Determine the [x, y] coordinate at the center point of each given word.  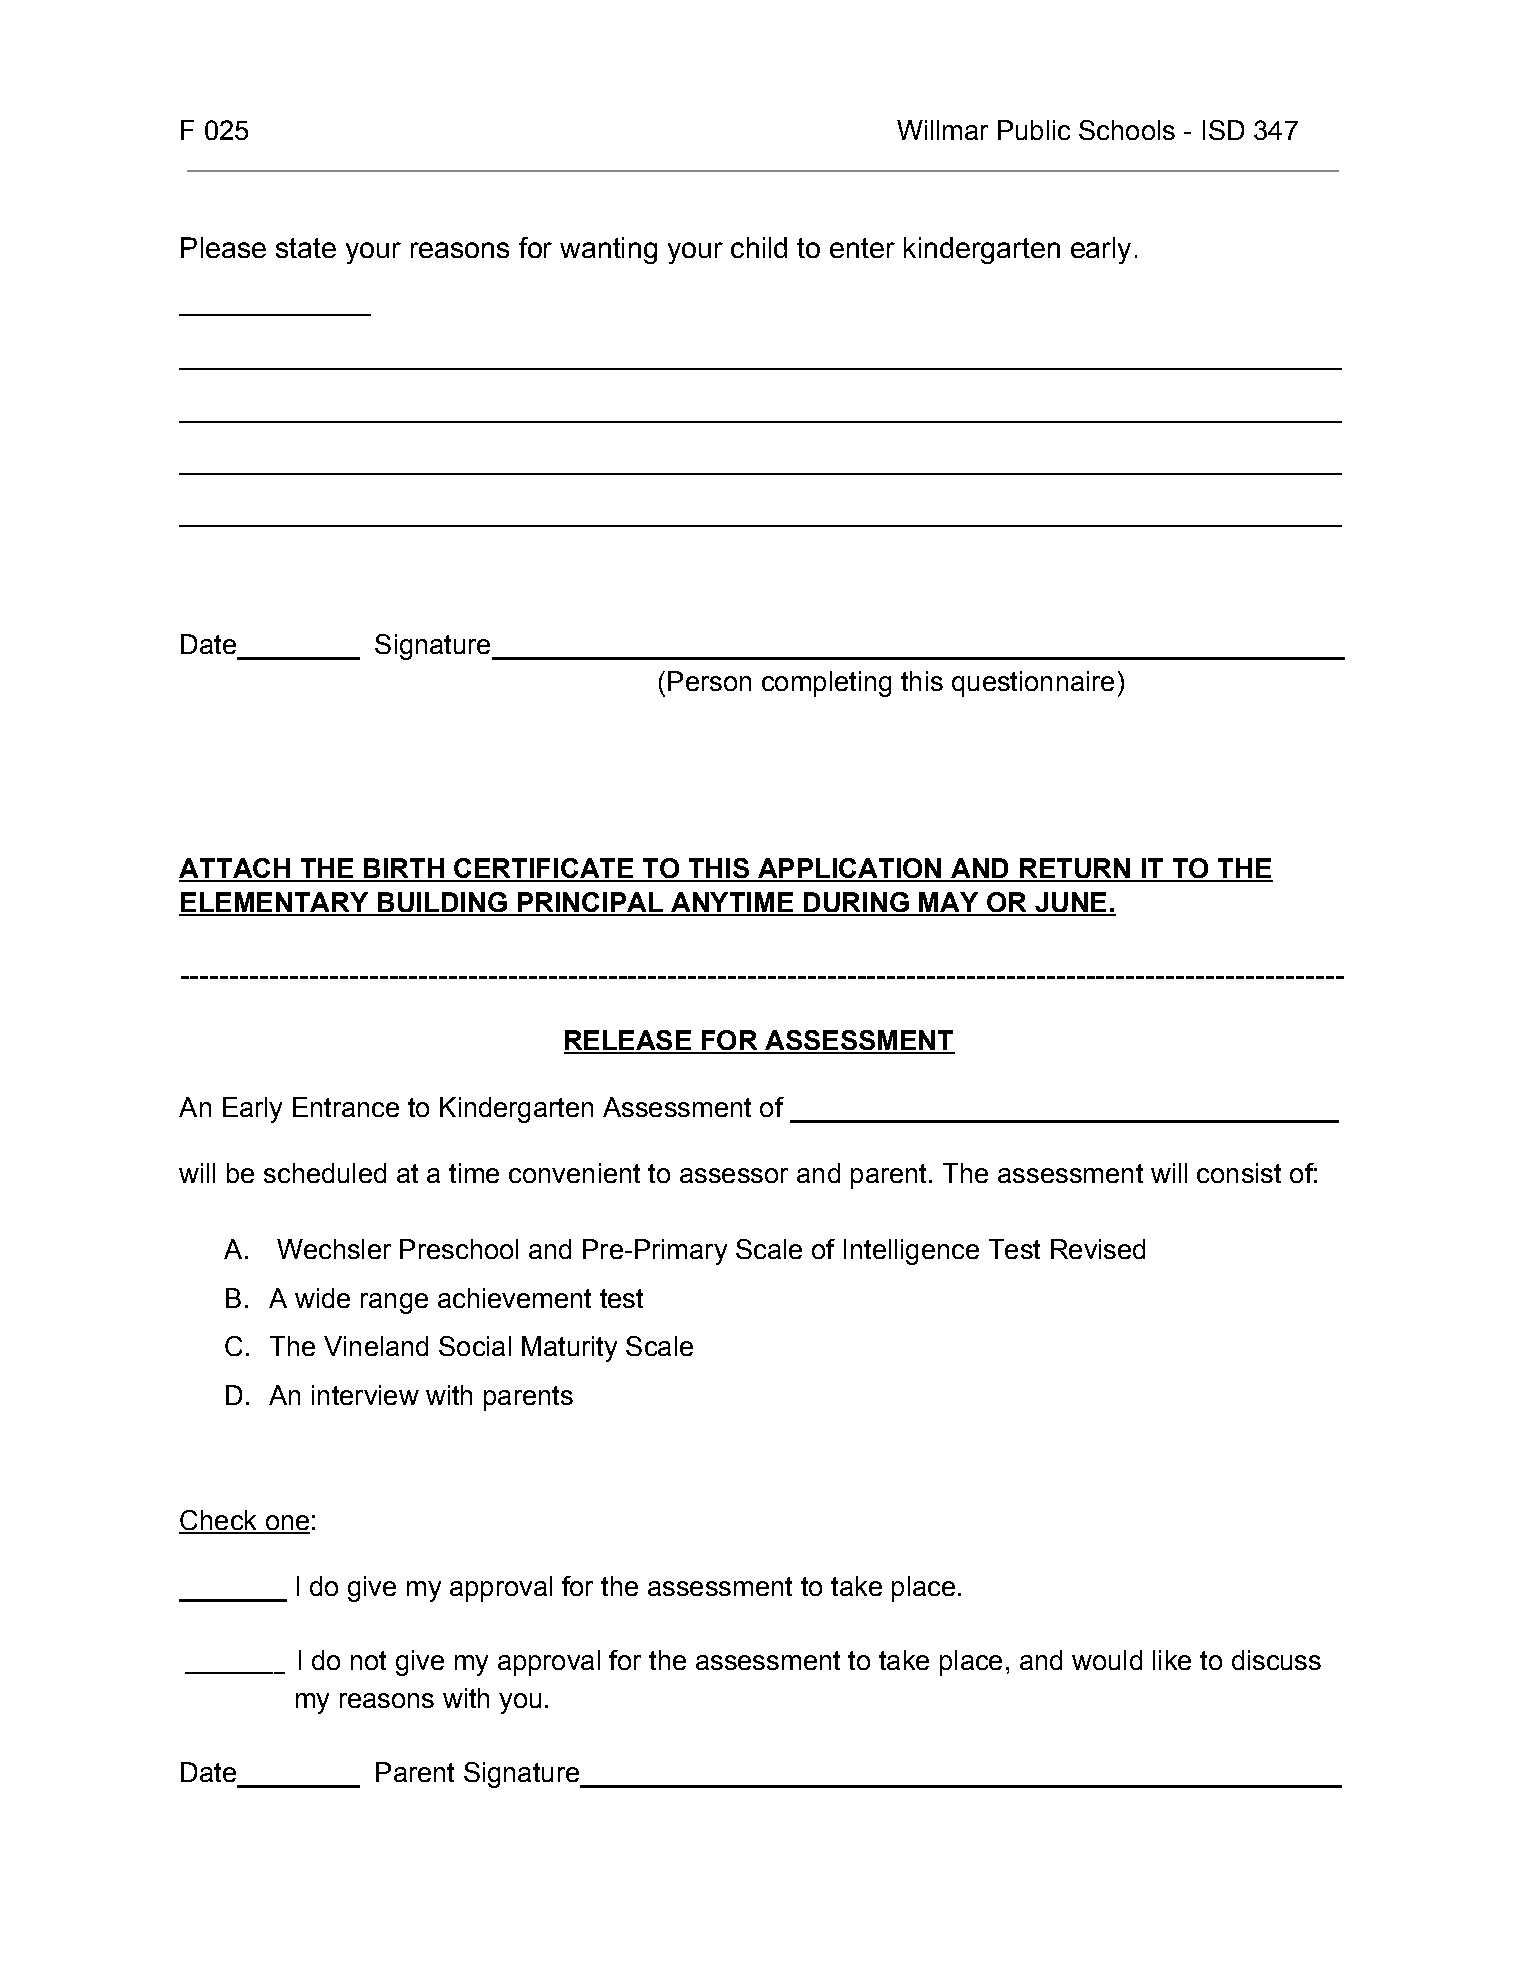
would [1107, 1660]
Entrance [346, 1107]
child [759, 247]
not [368, 1660]
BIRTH [404, 869]
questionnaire [1033, 684]
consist [1239, 1173]
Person [709, 681]
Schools [1127, 130]
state [306, 248]
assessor [734, 1175]
